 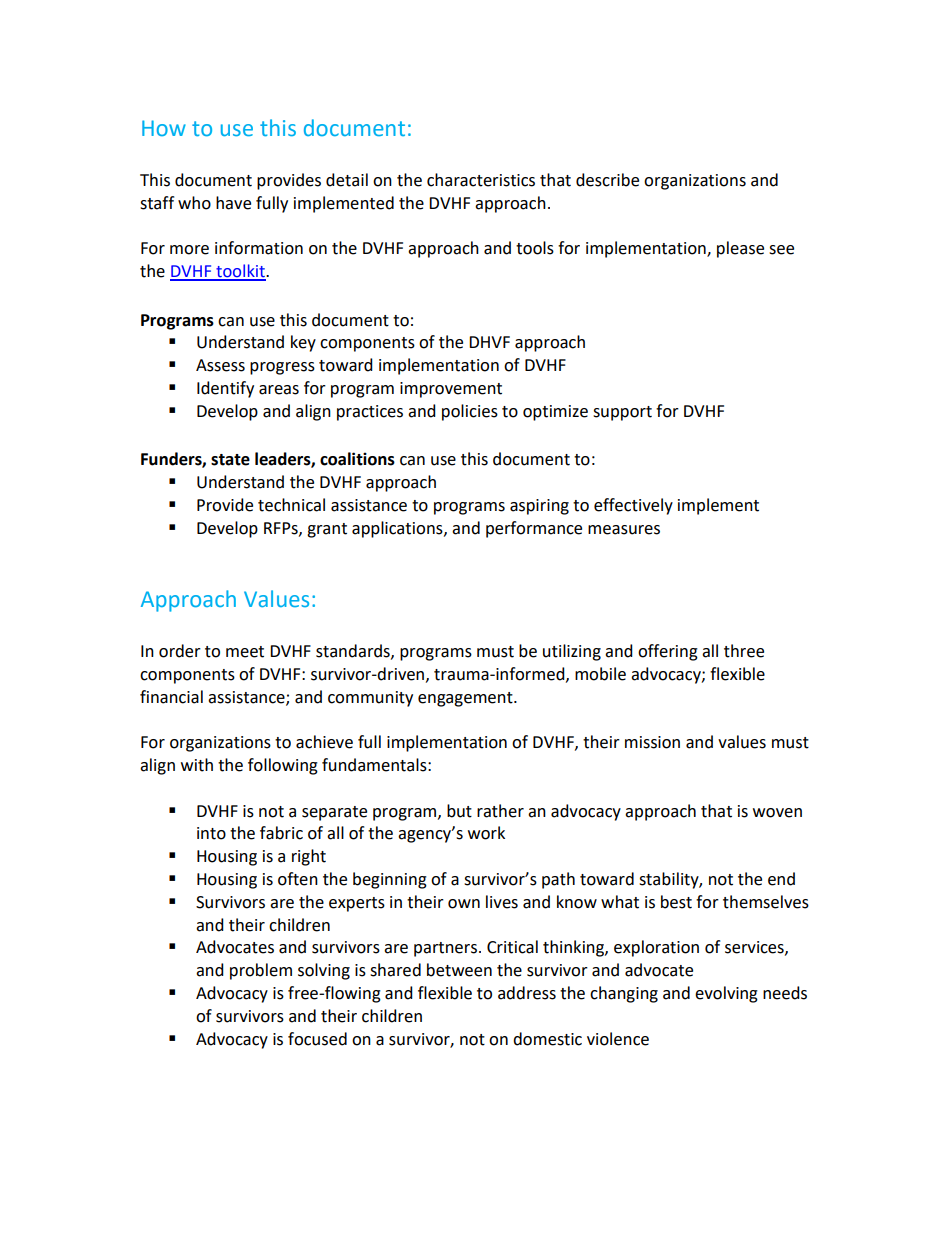 I want to click on between, so click(x=459, y=970).
